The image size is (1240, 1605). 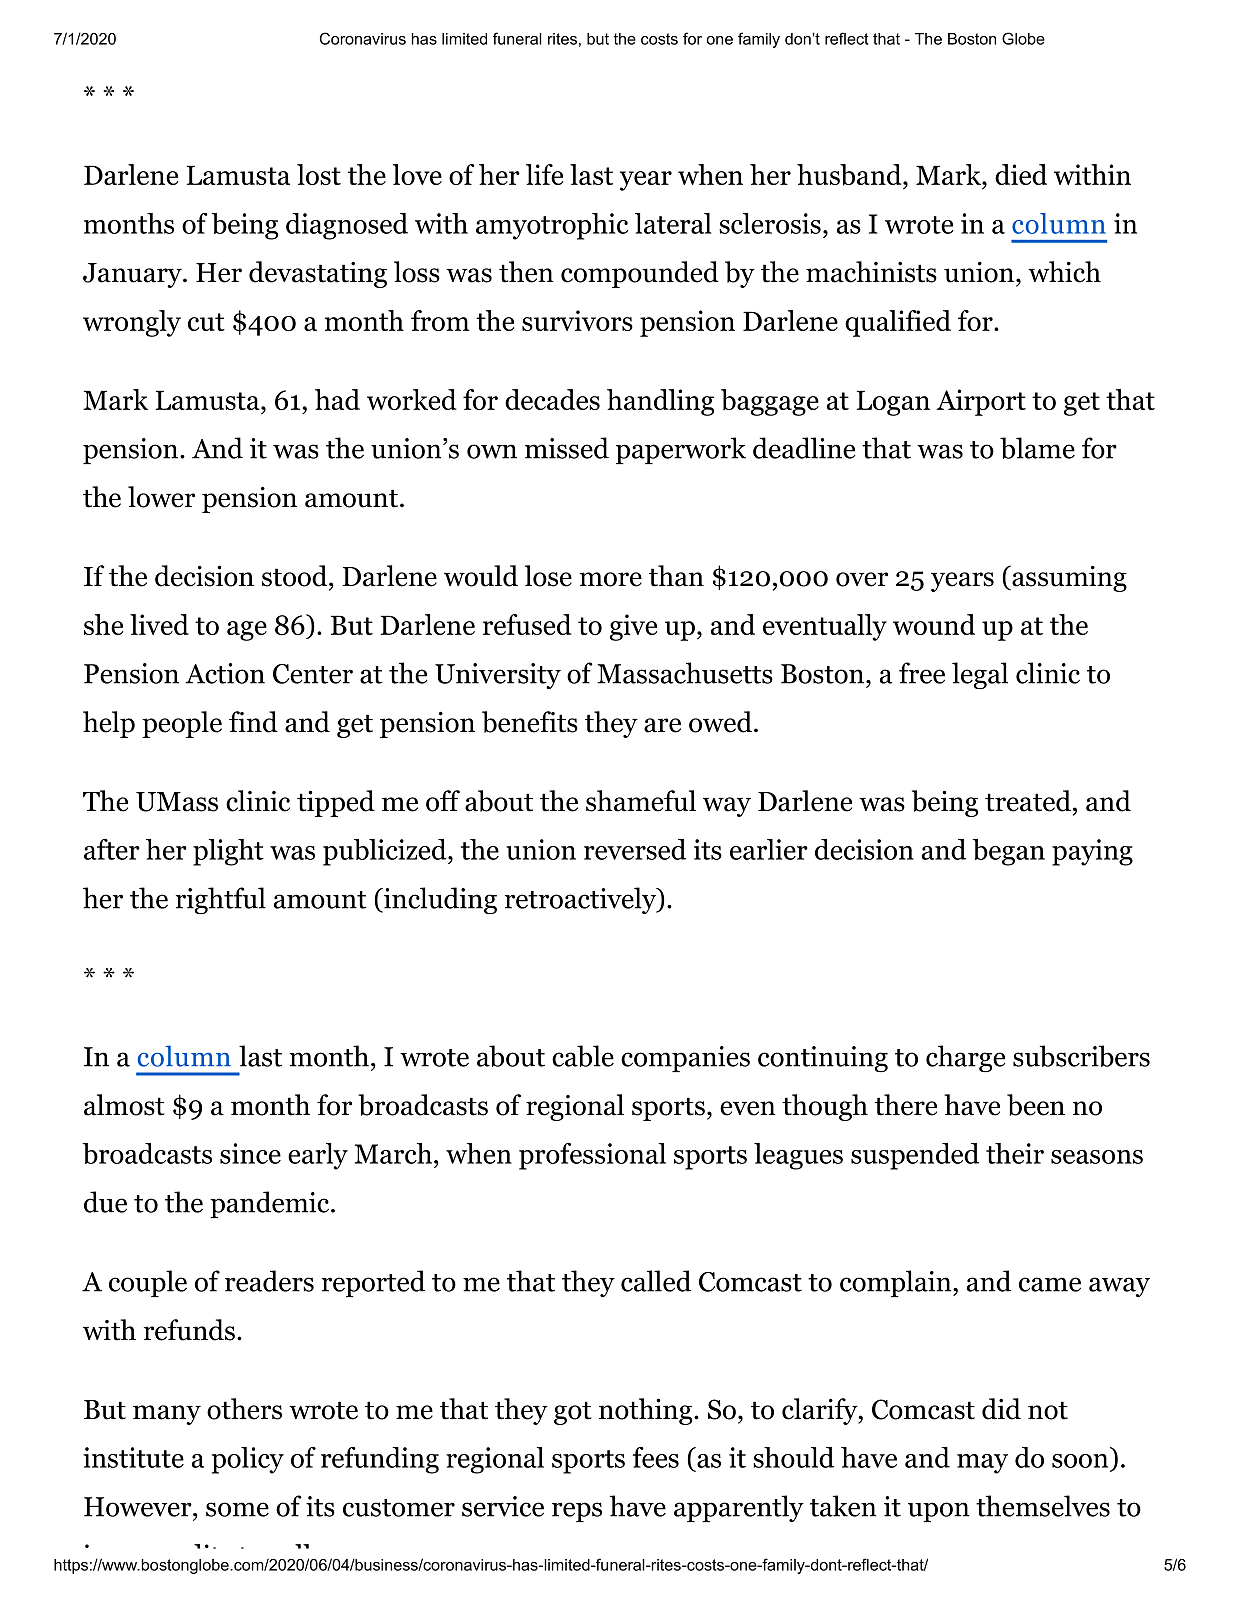 I want to click on assuming, so click(x=1068, y=578).
